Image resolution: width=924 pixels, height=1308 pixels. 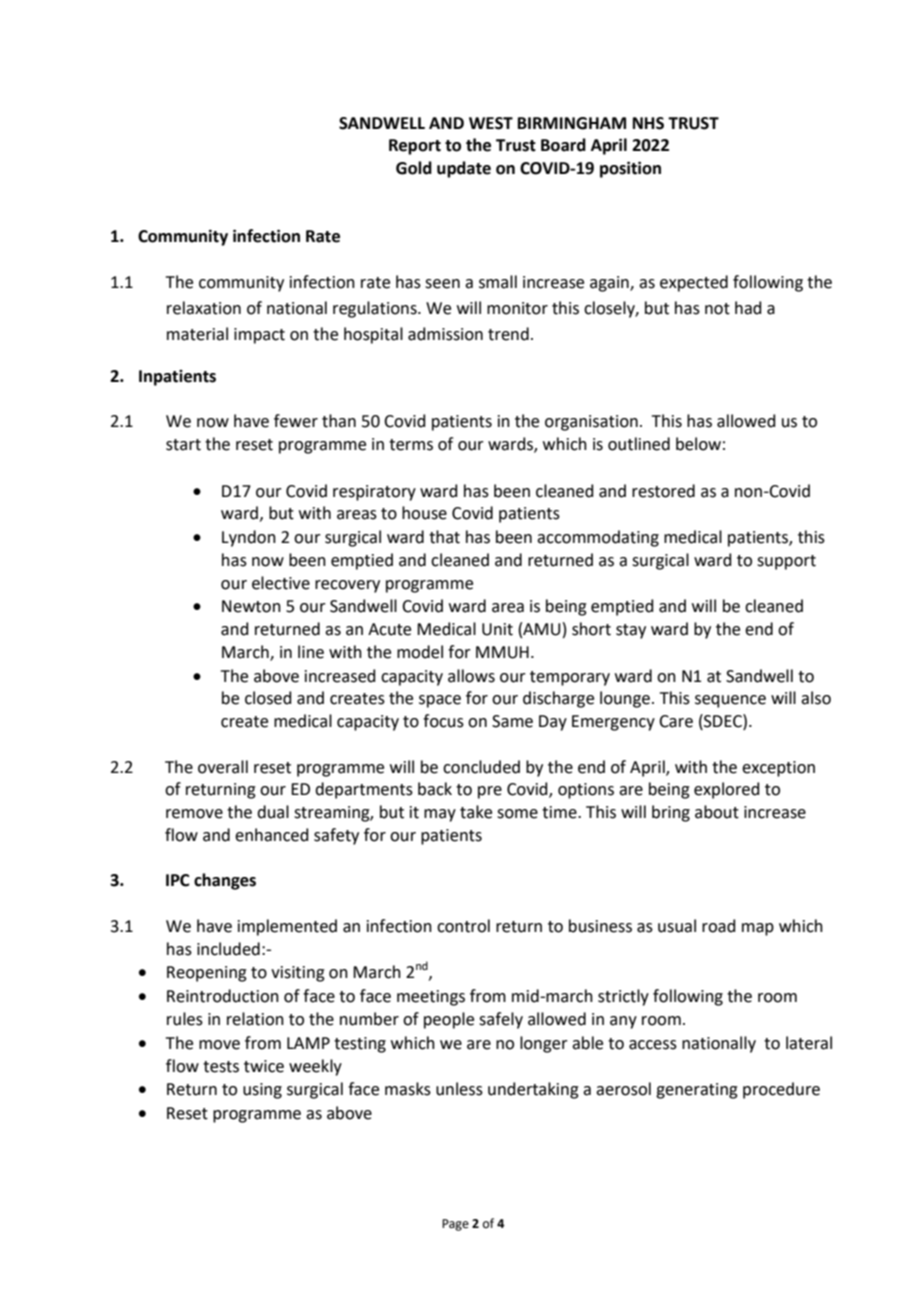 I want to click on update, so click(x=464, y=169).
